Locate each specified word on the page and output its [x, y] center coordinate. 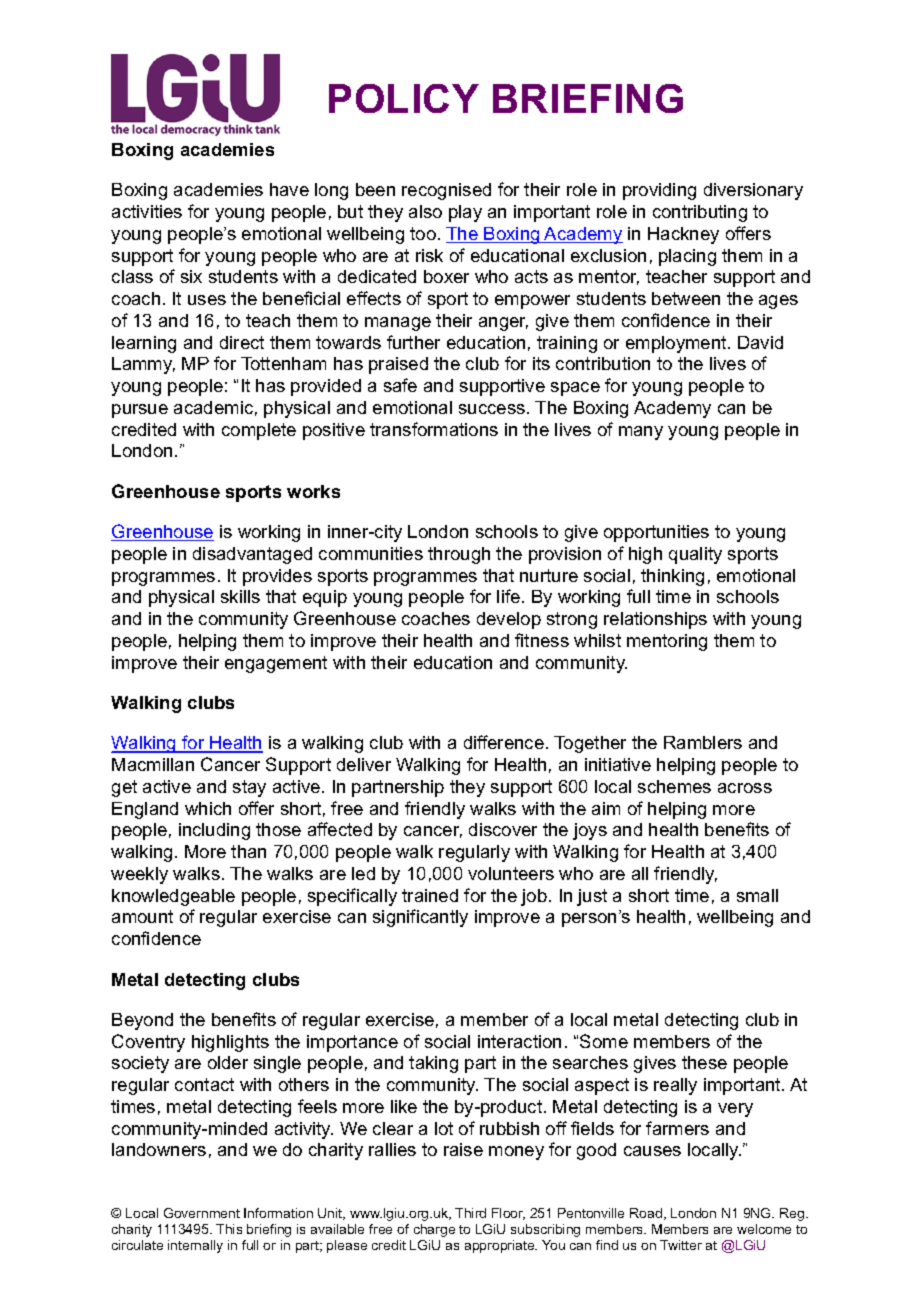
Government [202, 1213]
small [757, 895]
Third [470, 1213]
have [289, 189]
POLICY [404, 98]
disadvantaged [252, 555]
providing [659, 191]
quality [695, 555]
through [459, 555]
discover [503, 829]
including [214, 831]
